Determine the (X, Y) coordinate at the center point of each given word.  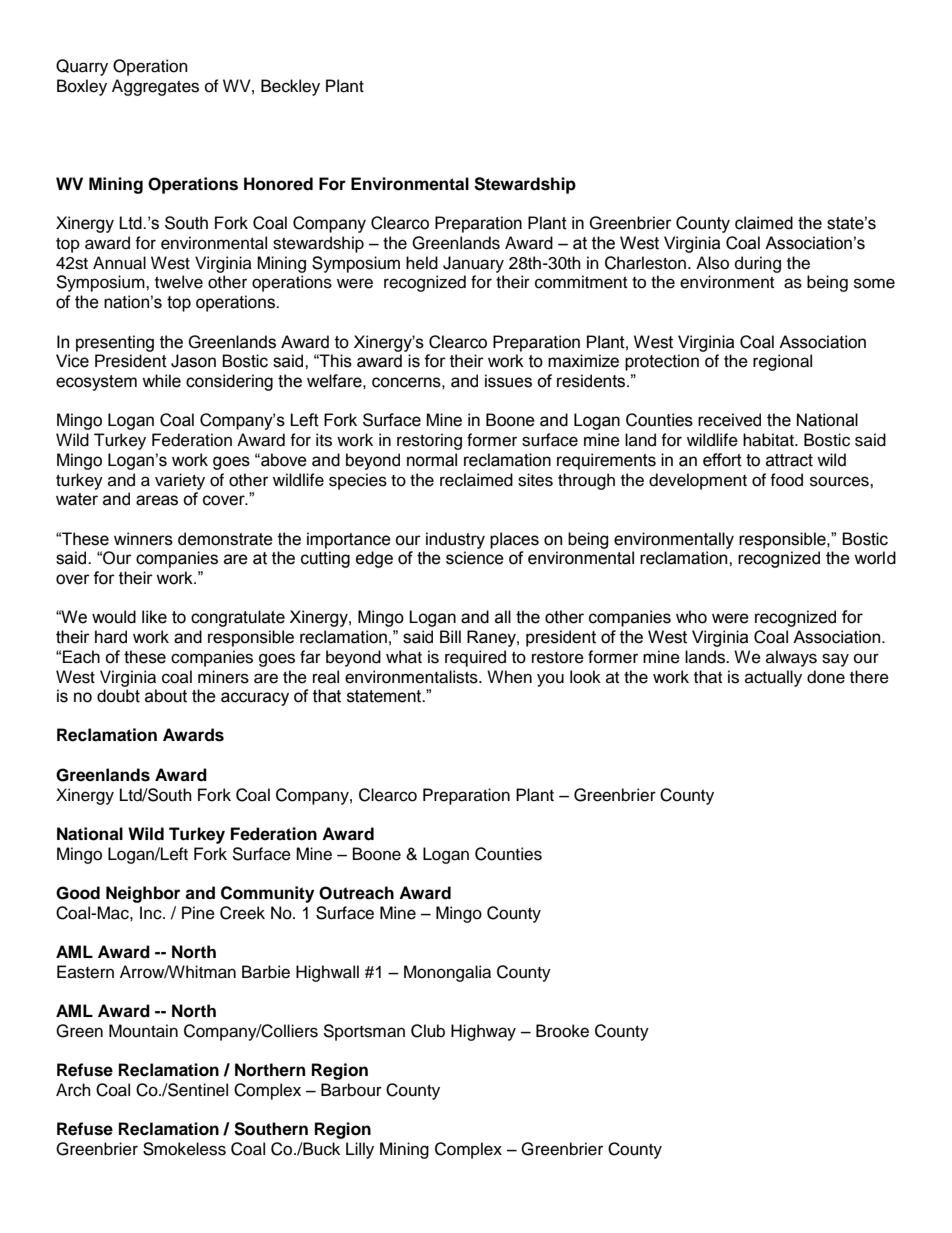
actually (773, 678)
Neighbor (143, 894)
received (729, 420)
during (758, 264)
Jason (193, 361)
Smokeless (184, 1149)
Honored (278, 184)
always (791, 658)
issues (508, 381)
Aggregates (155, 87)
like (154, 617)
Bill (450, 636)
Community (267, 894)
